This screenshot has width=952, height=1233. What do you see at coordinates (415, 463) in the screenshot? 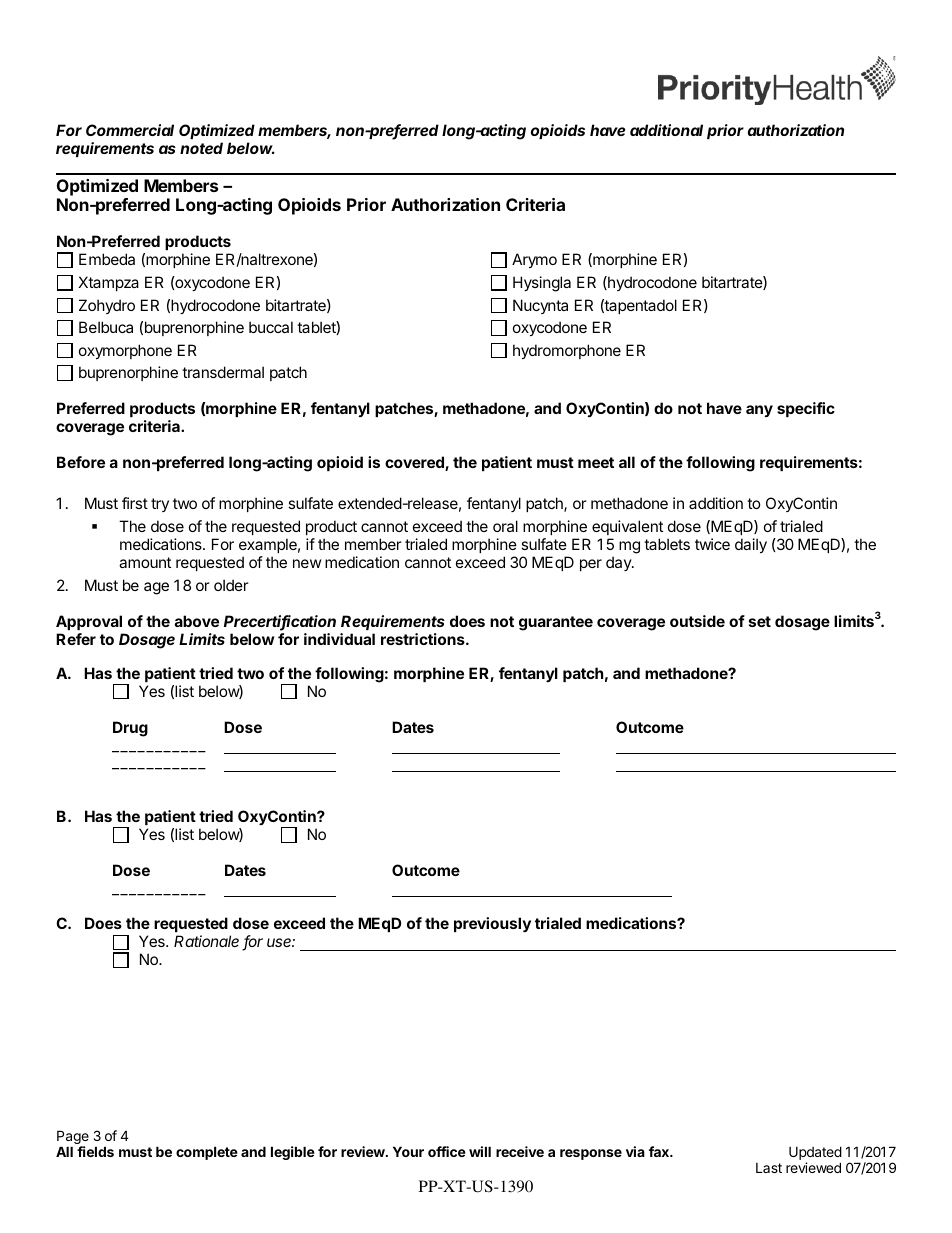
I see `covered` at bounding box center [415, 463].
